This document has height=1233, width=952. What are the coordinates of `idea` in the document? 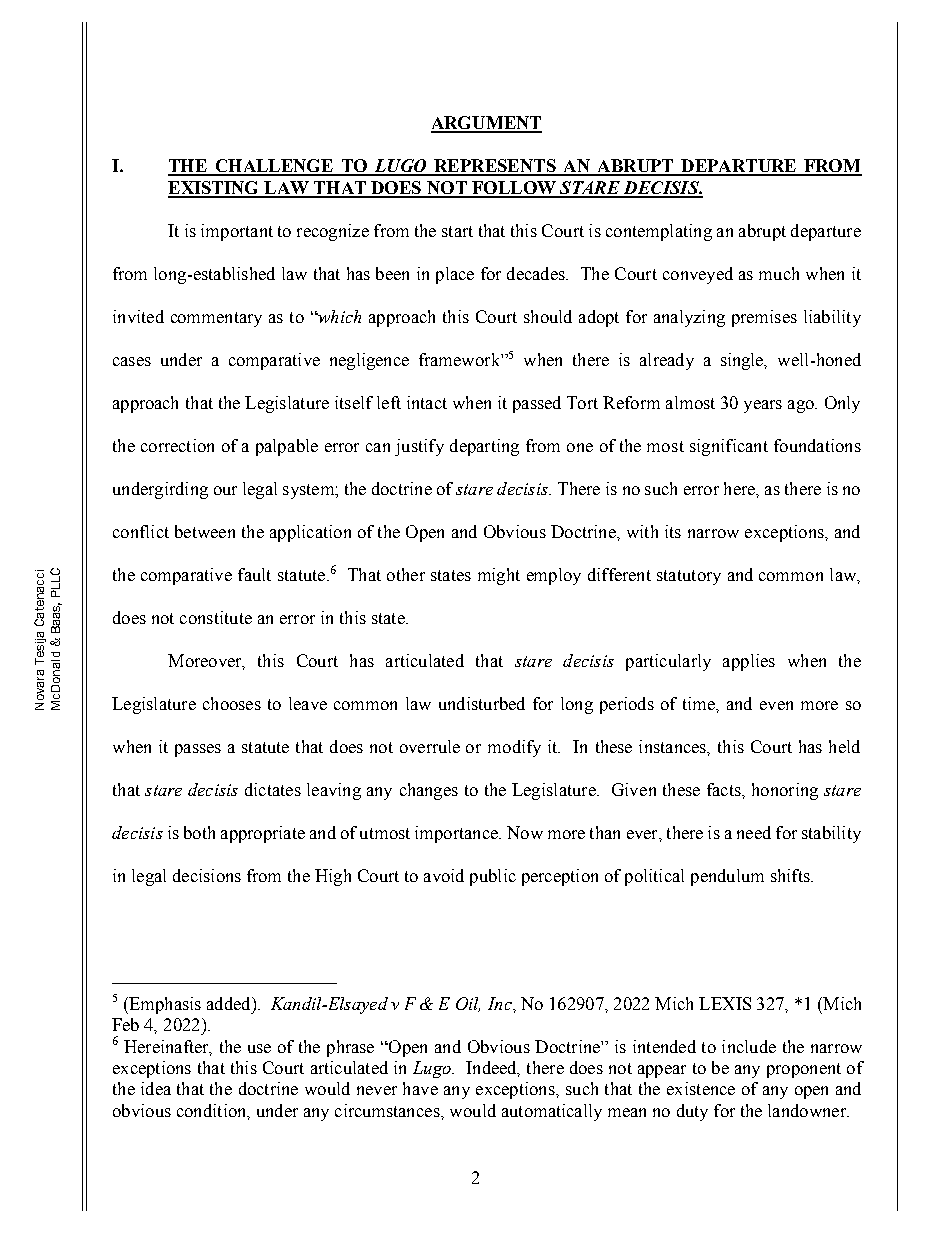 It's located at (156, 1088).
